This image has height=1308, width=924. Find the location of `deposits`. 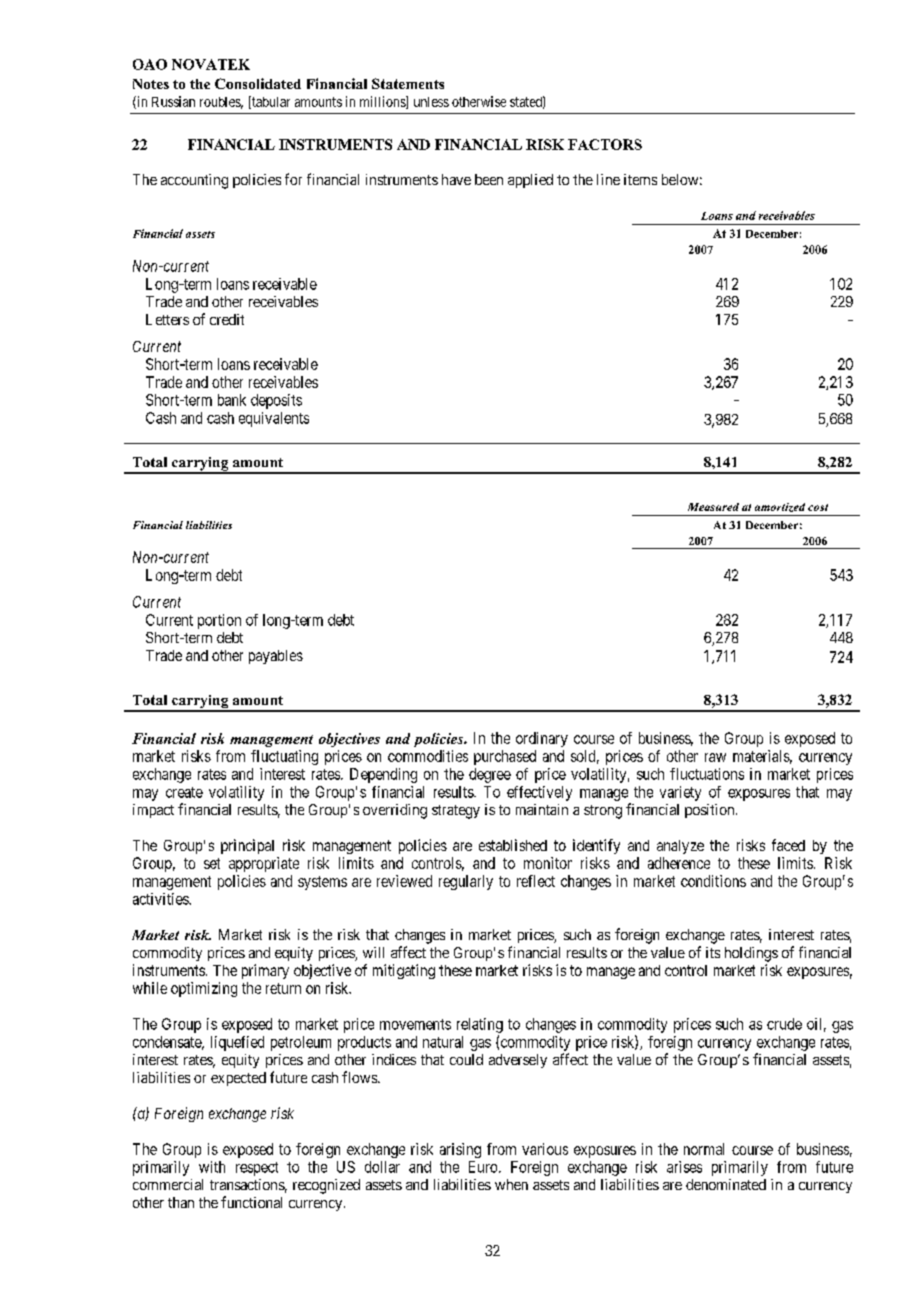

deposits is located at coordinates (276, 401).
